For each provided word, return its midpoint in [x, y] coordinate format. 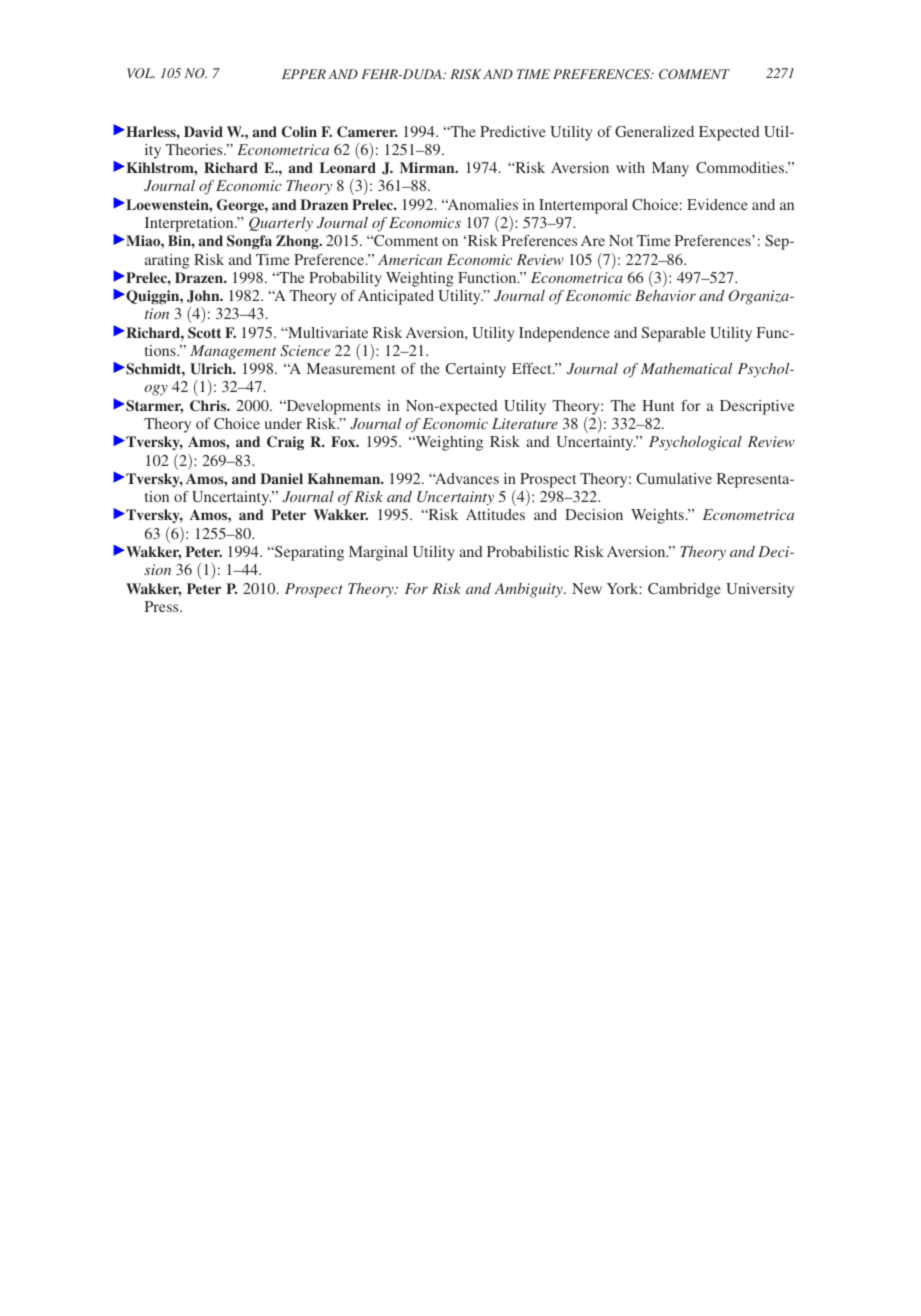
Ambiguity [529, 590]
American [410, 259]
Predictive [513, 131]
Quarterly [281, 224]
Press [163, 606]
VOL [141, 73]
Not [621, 240]
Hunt [658, 405]
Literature [525, 423]
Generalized [654, 131]
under [283, 423]
